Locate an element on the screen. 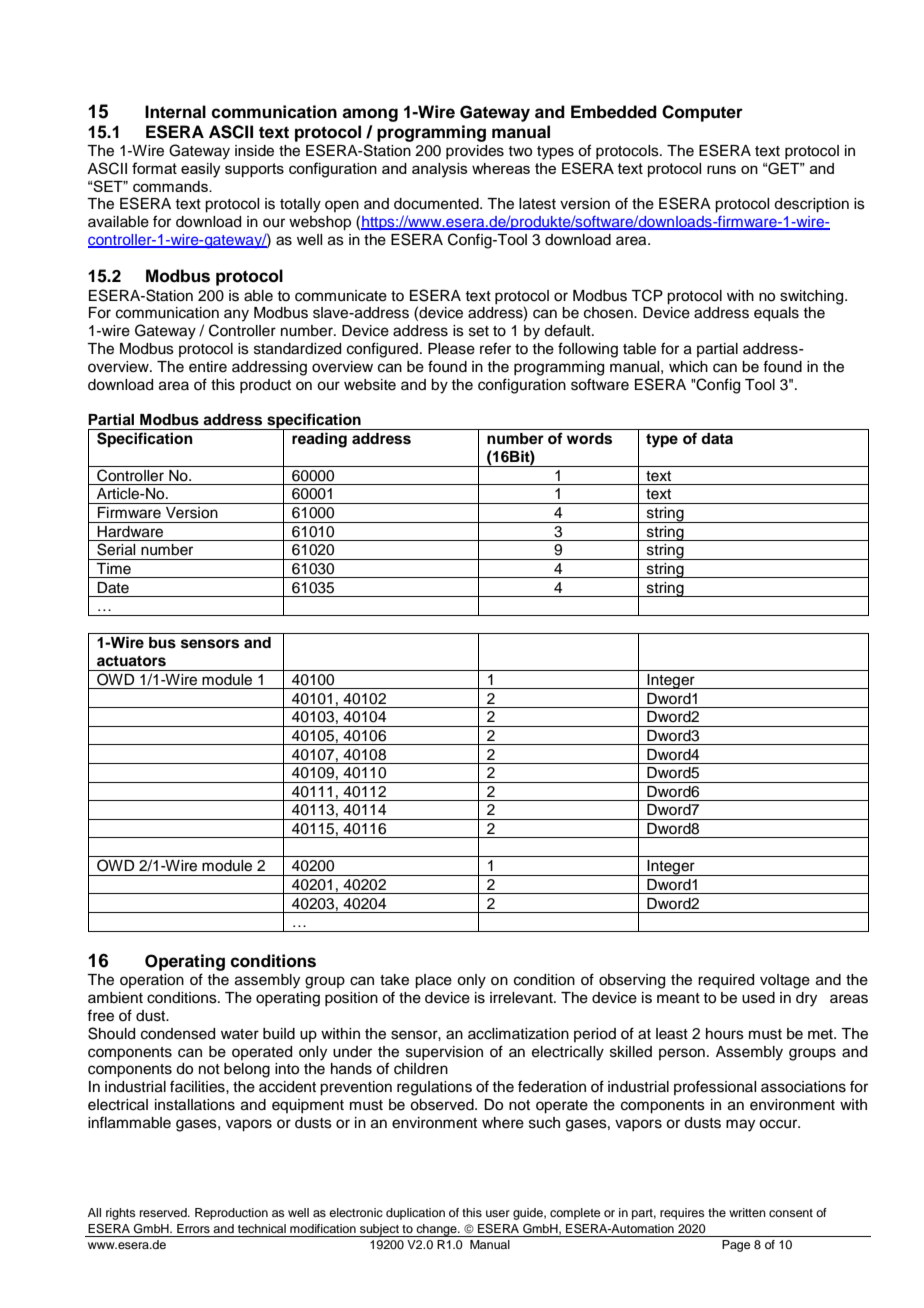  provides is located at coordinates (475, 152).
